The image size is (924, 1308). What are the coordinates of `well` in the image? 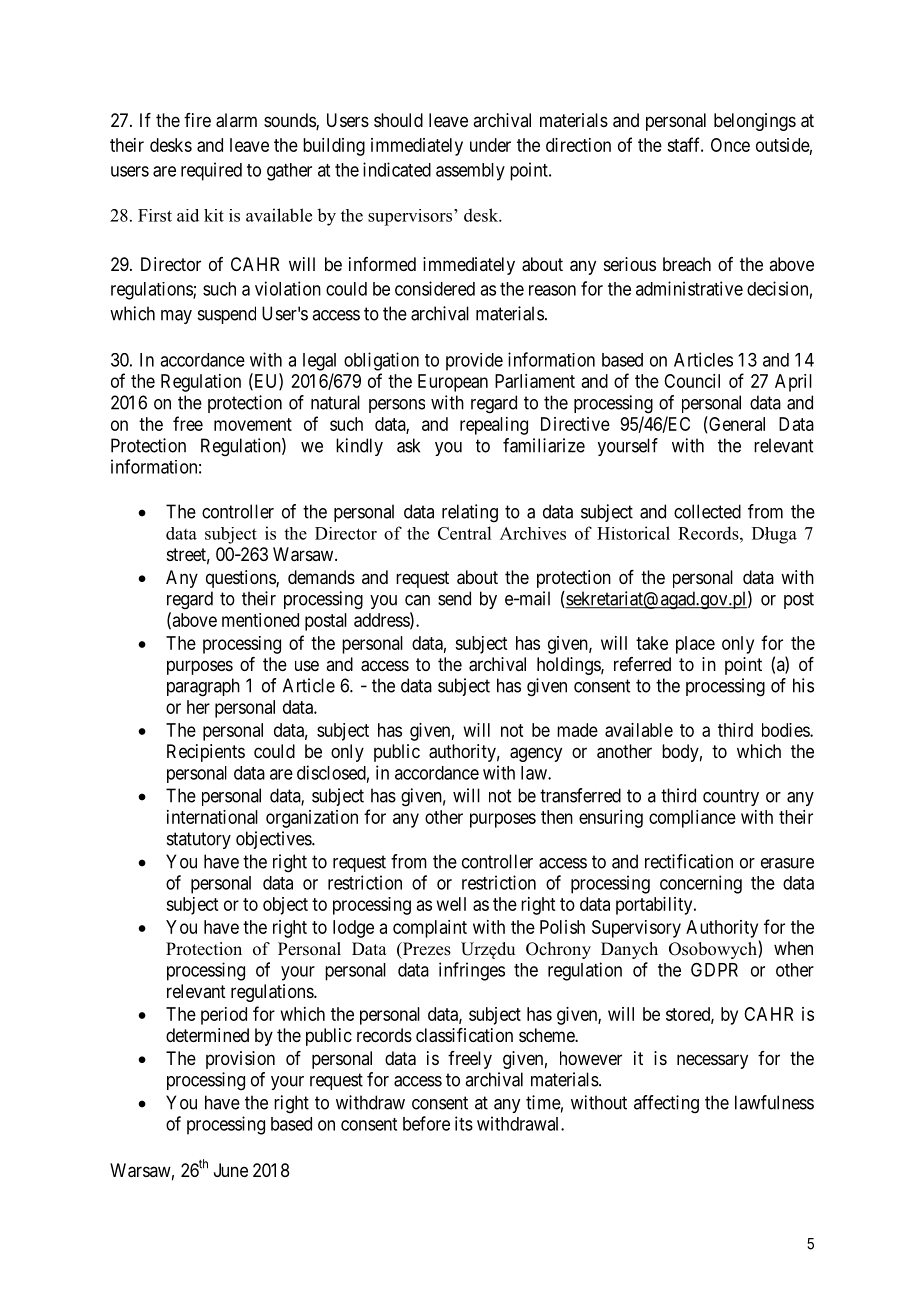 It's located at (451, 904).
